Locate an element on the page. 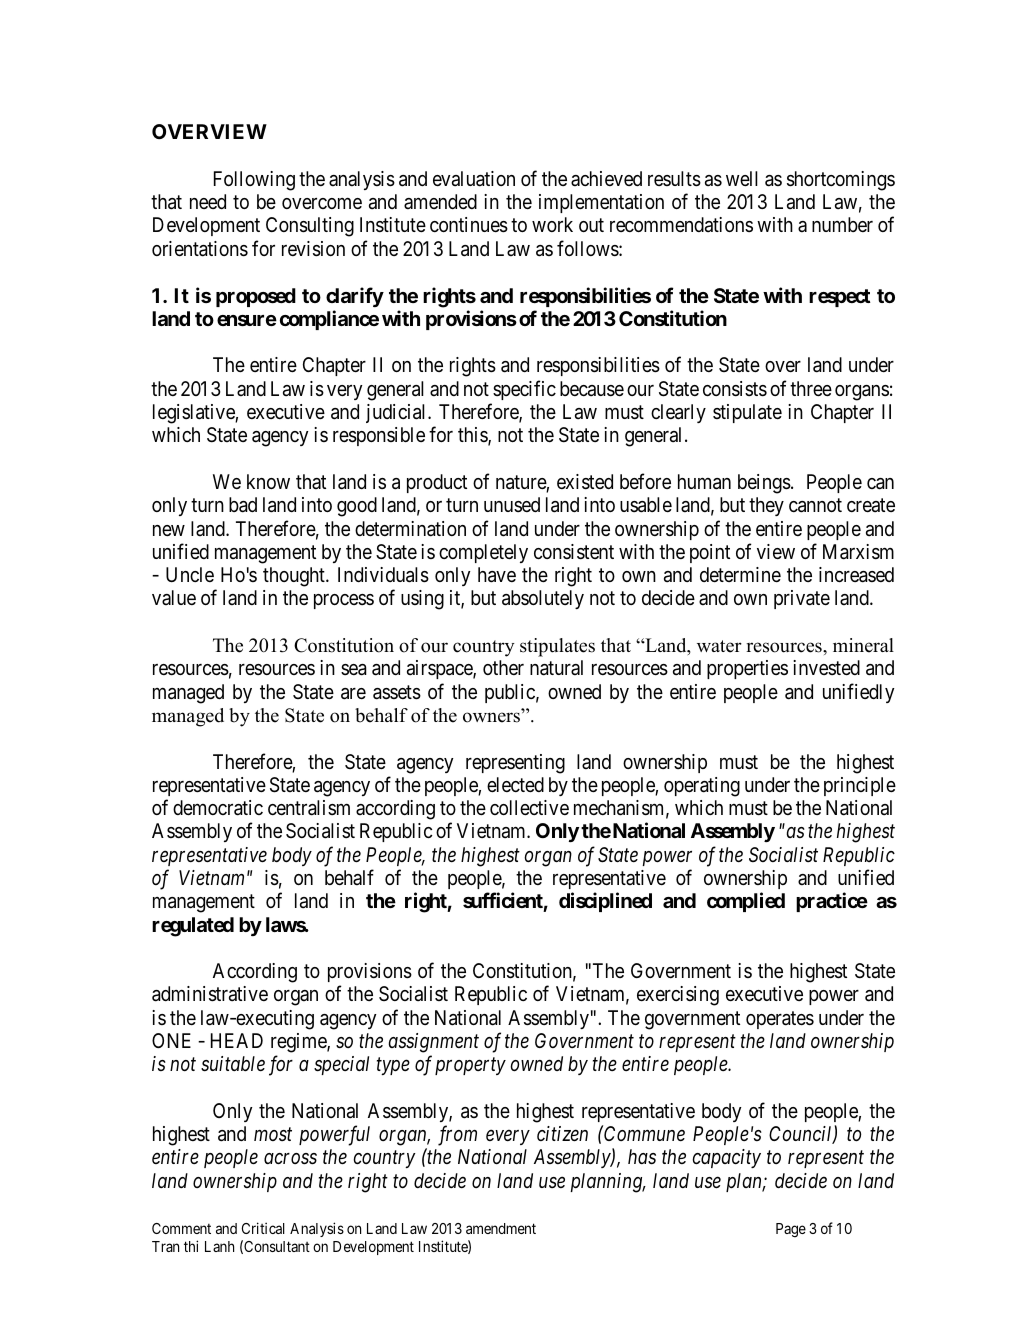 The width and height of the page is (1031, 1334). other is located at coordinates (503, 667).
